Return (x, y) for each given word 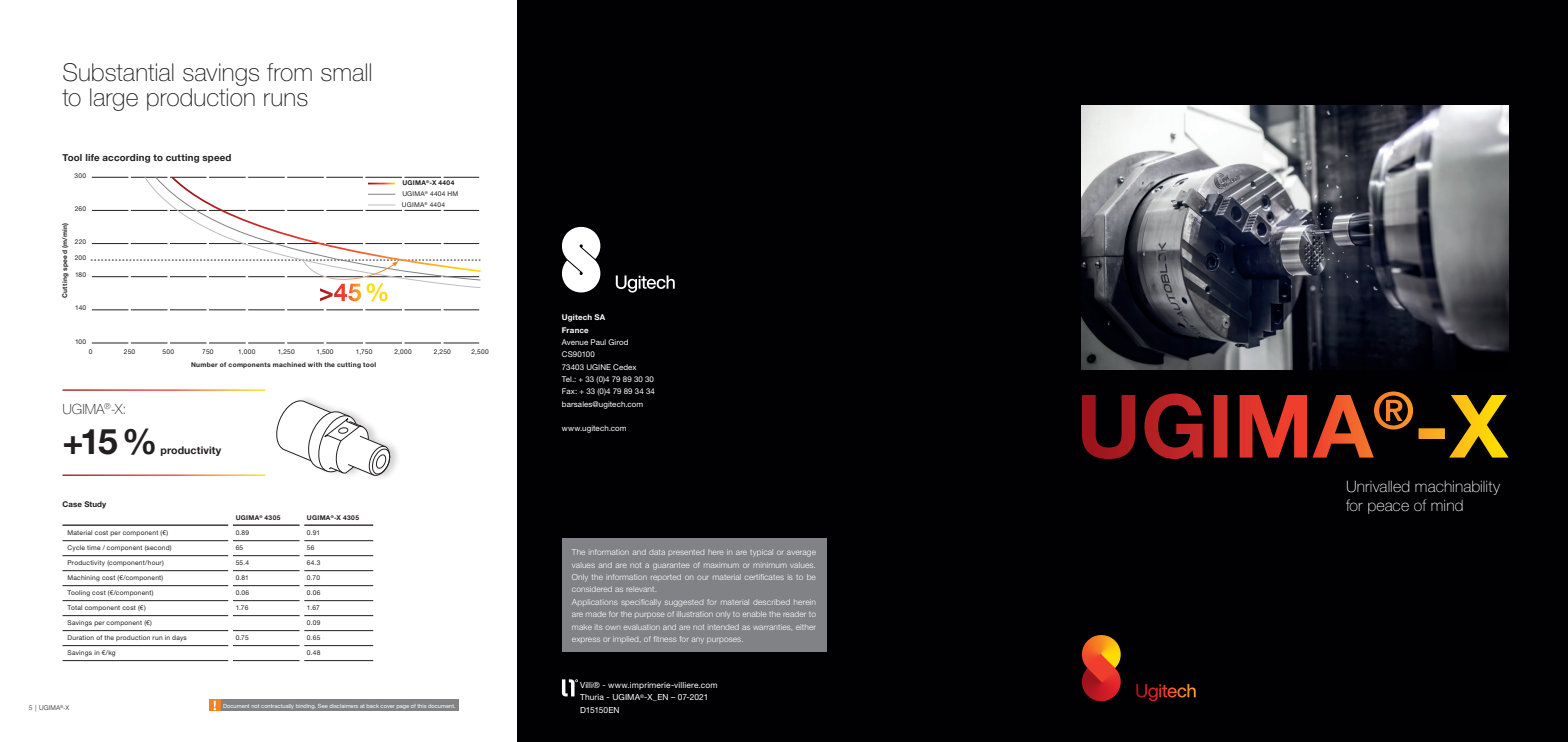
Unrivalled (1378, 486)
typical (761, 553)
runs (286, 100)
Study (95, 505)
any (698, 640)
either (805, 627)
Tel (567, 379)
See (322, 706)
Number (204, 364)
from (289, 72)
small (346, 72)
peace (1388, 508)
